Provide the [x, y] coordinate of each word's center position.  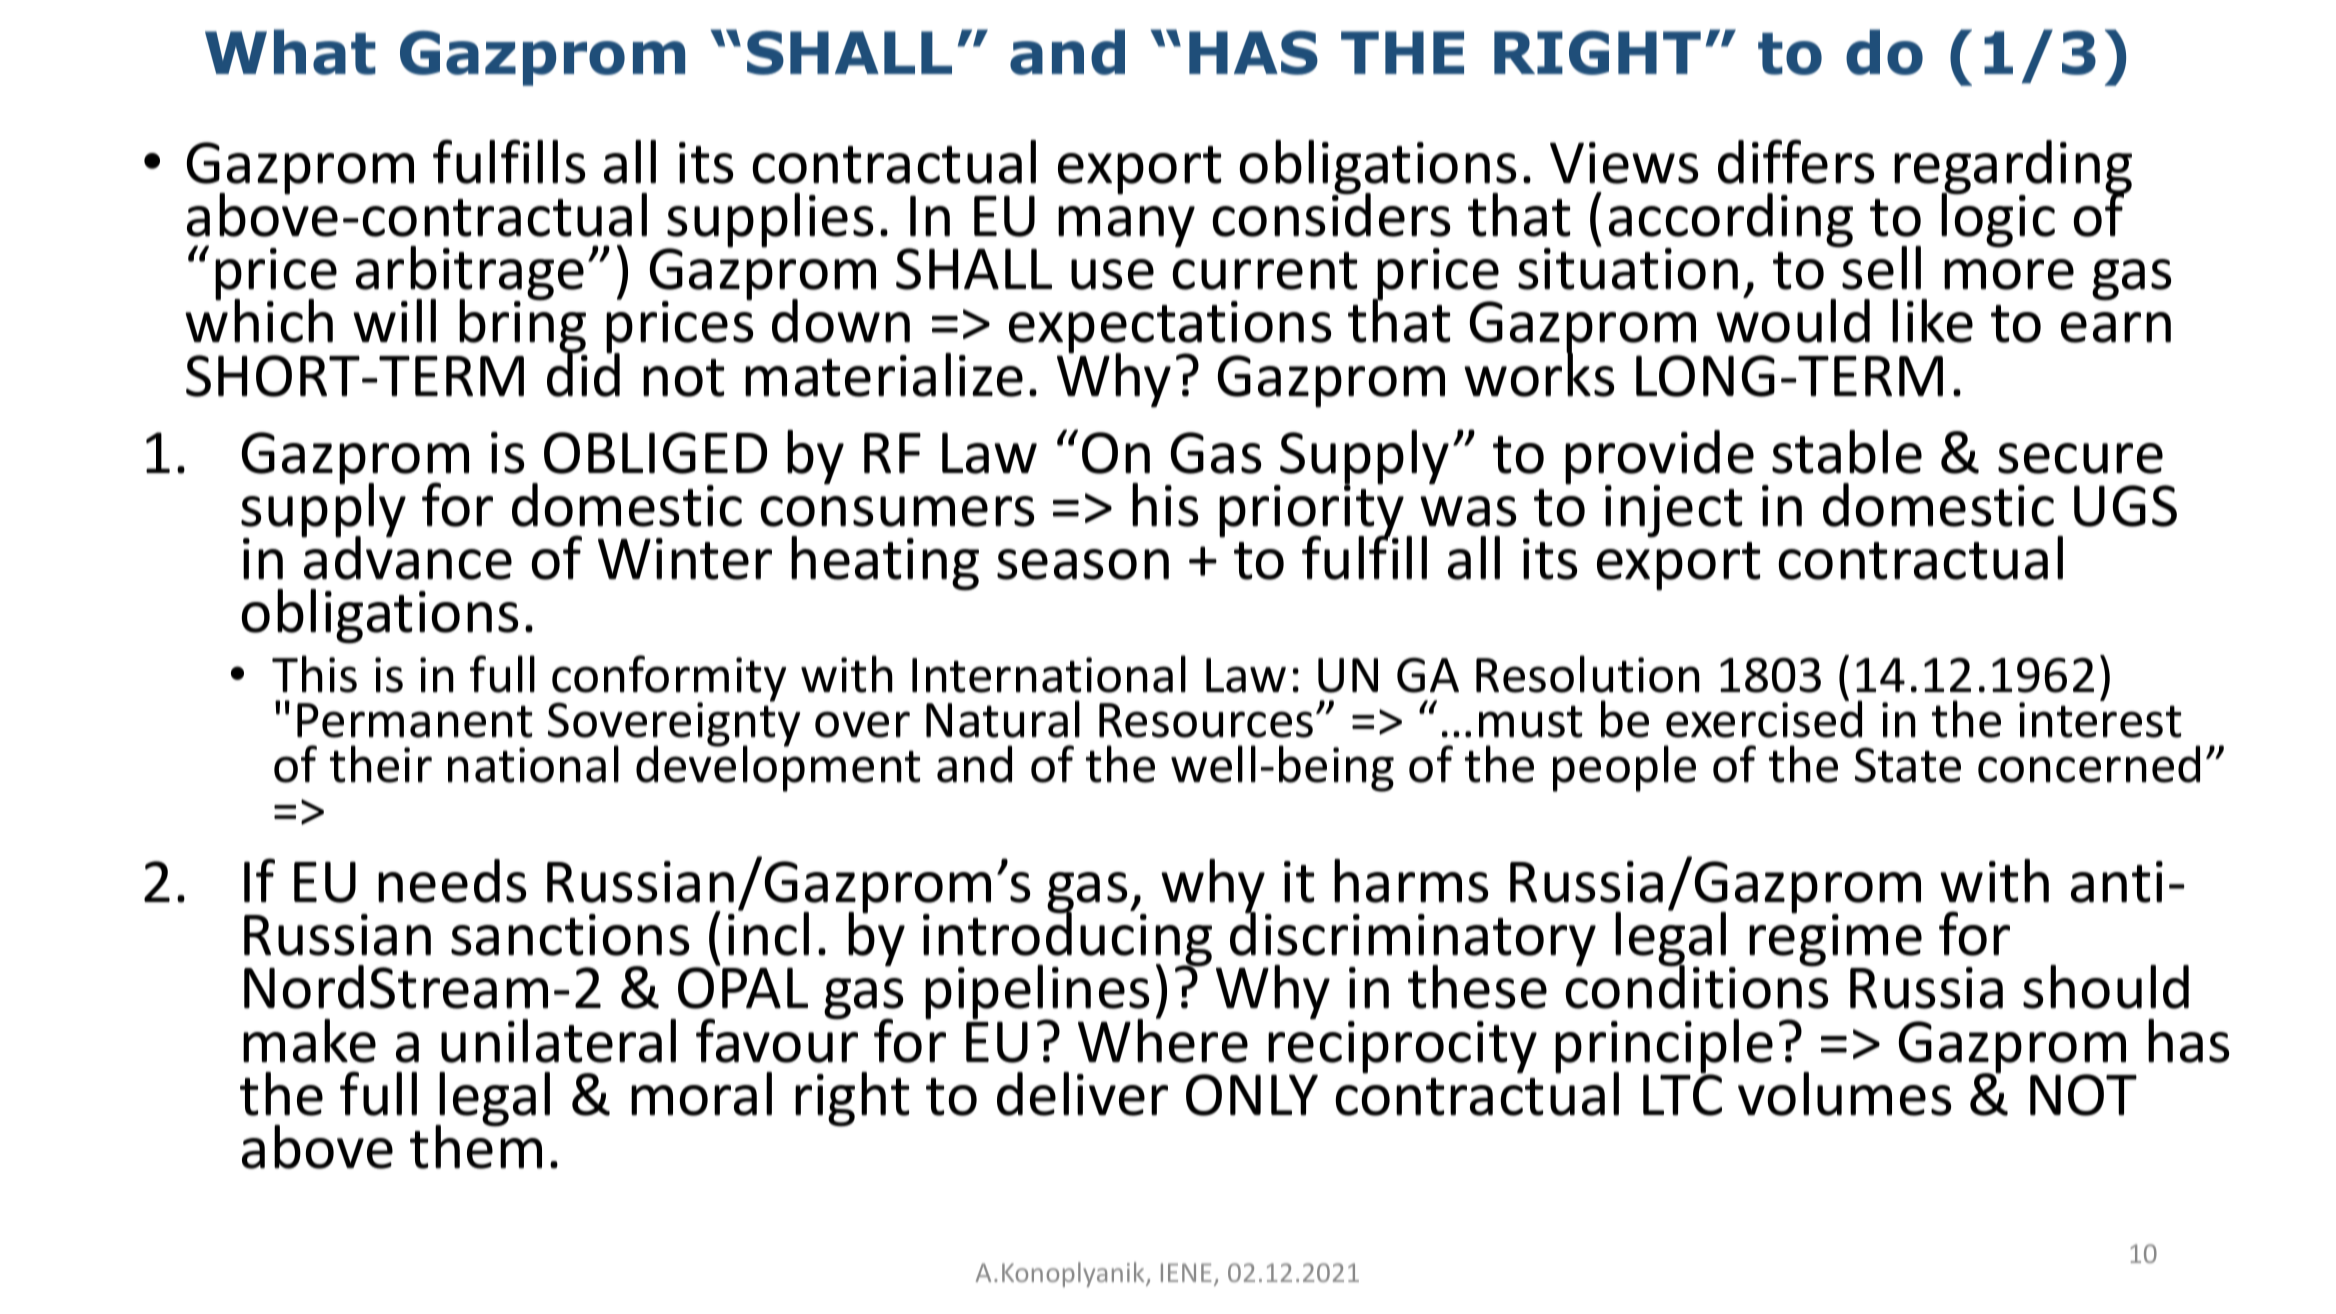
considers [1331, 214]
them [476, 1146]
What [290, 52]
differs [1796, 161]
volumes [1845, 1094]
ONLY [1252, 1095]
